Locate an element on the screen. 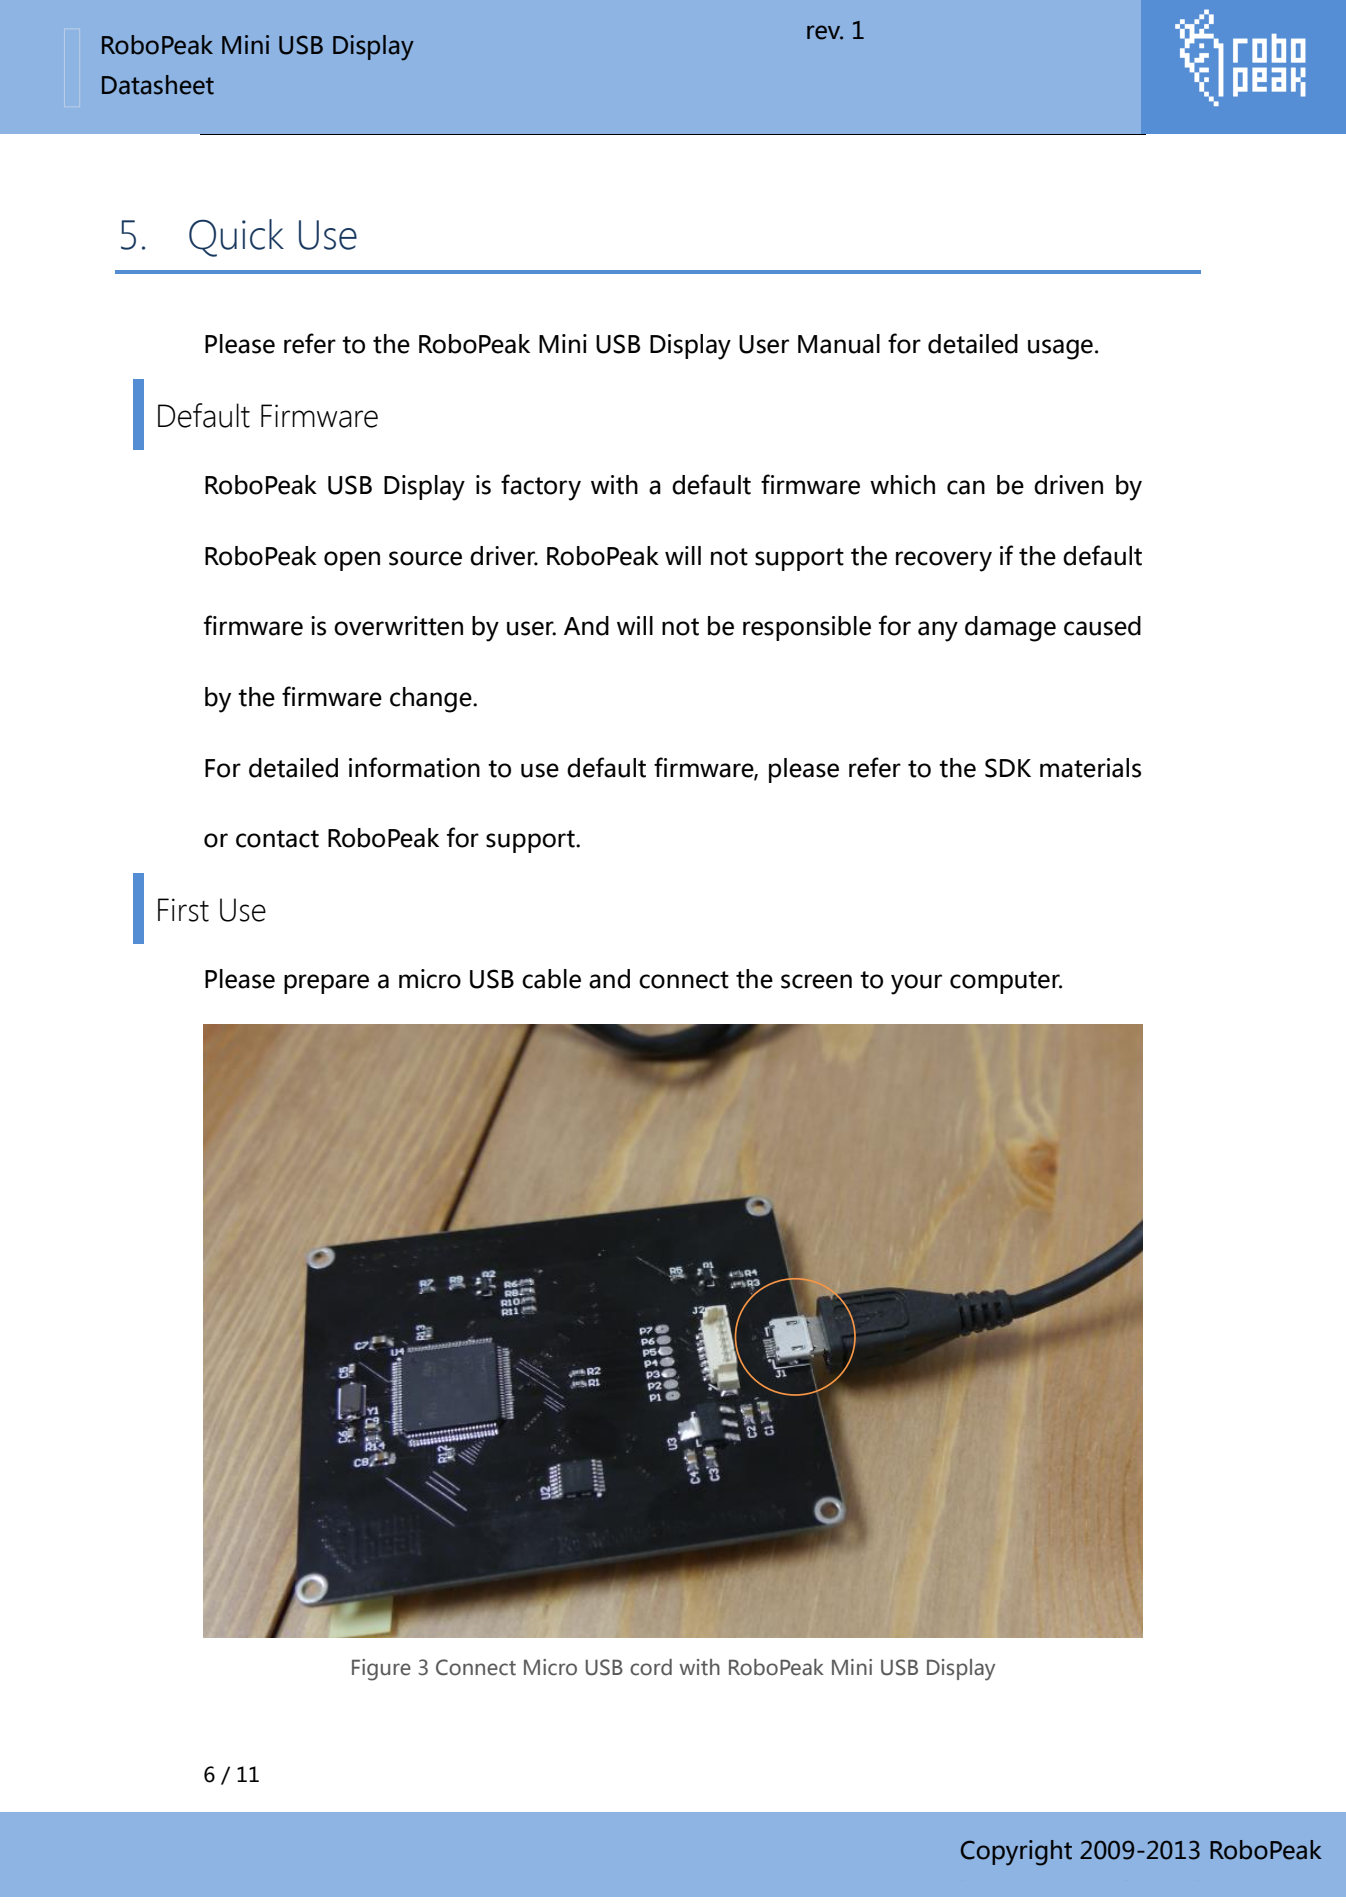  computer is located at coordinates (1006, 982).
